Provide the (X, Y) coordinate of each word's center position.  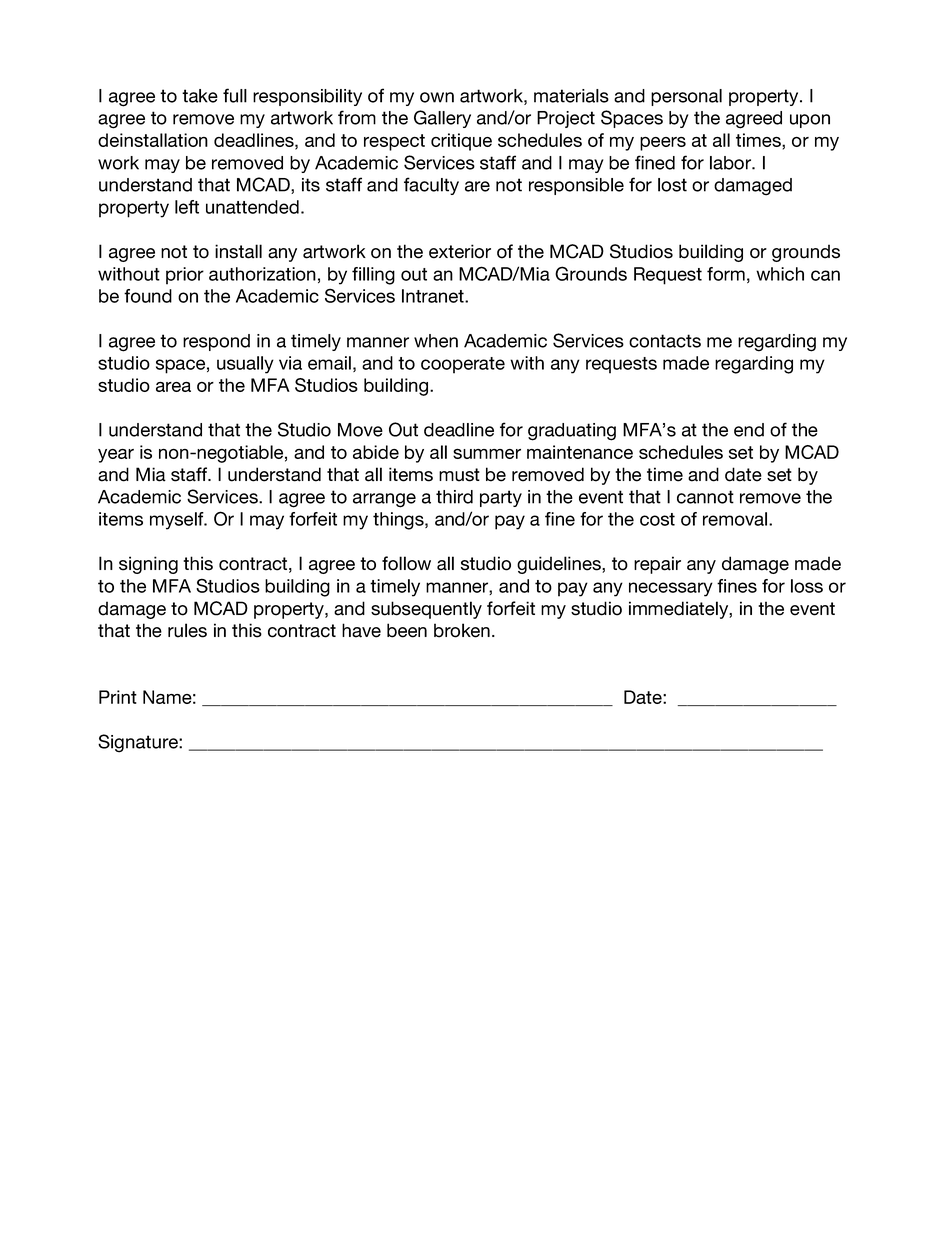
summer (487, 454)
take (200, 96)
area (173, 387)
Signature (139, 743)
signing (148, 565)
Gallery (442, 119)
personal (686, 97)
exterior (460, 251)
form (726, 274)
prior (185, 276)
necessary (671, 589)
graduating (572, 432)
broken (462, 630)
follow (406, 563)
